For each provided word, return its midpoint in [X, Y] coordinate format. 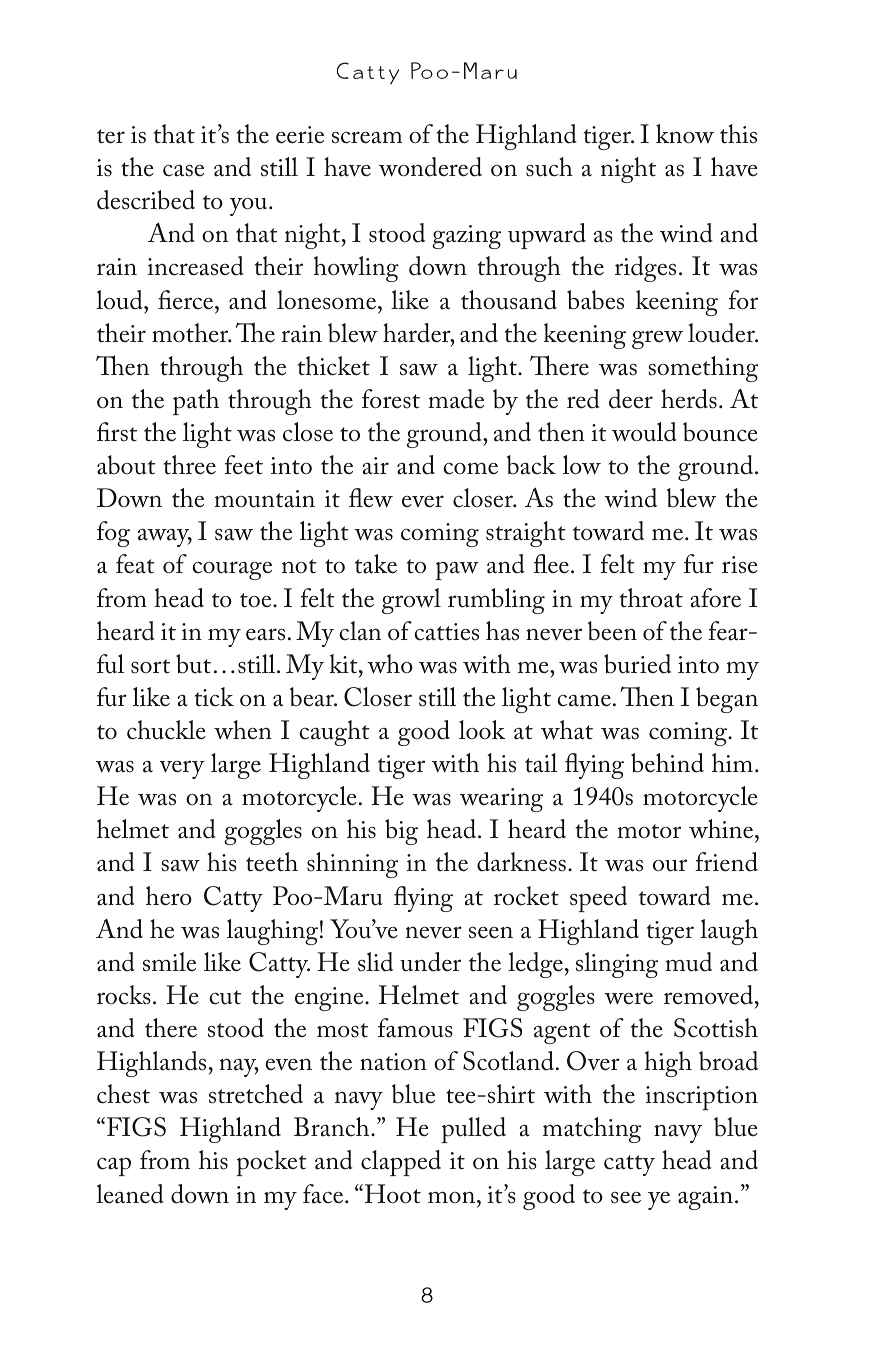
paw [457, 571]
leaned [130, 1194]
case [183, 171]
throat [651, 598]
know [685, 134]
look [482, 730]
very [182, 769]
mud [688, 962]
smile [169, 962]
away [165, 538]
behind [667, 763]
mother [191, 333]
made [456, 399]
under [430, 962]
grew [657, 339]
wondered [430, 167]
